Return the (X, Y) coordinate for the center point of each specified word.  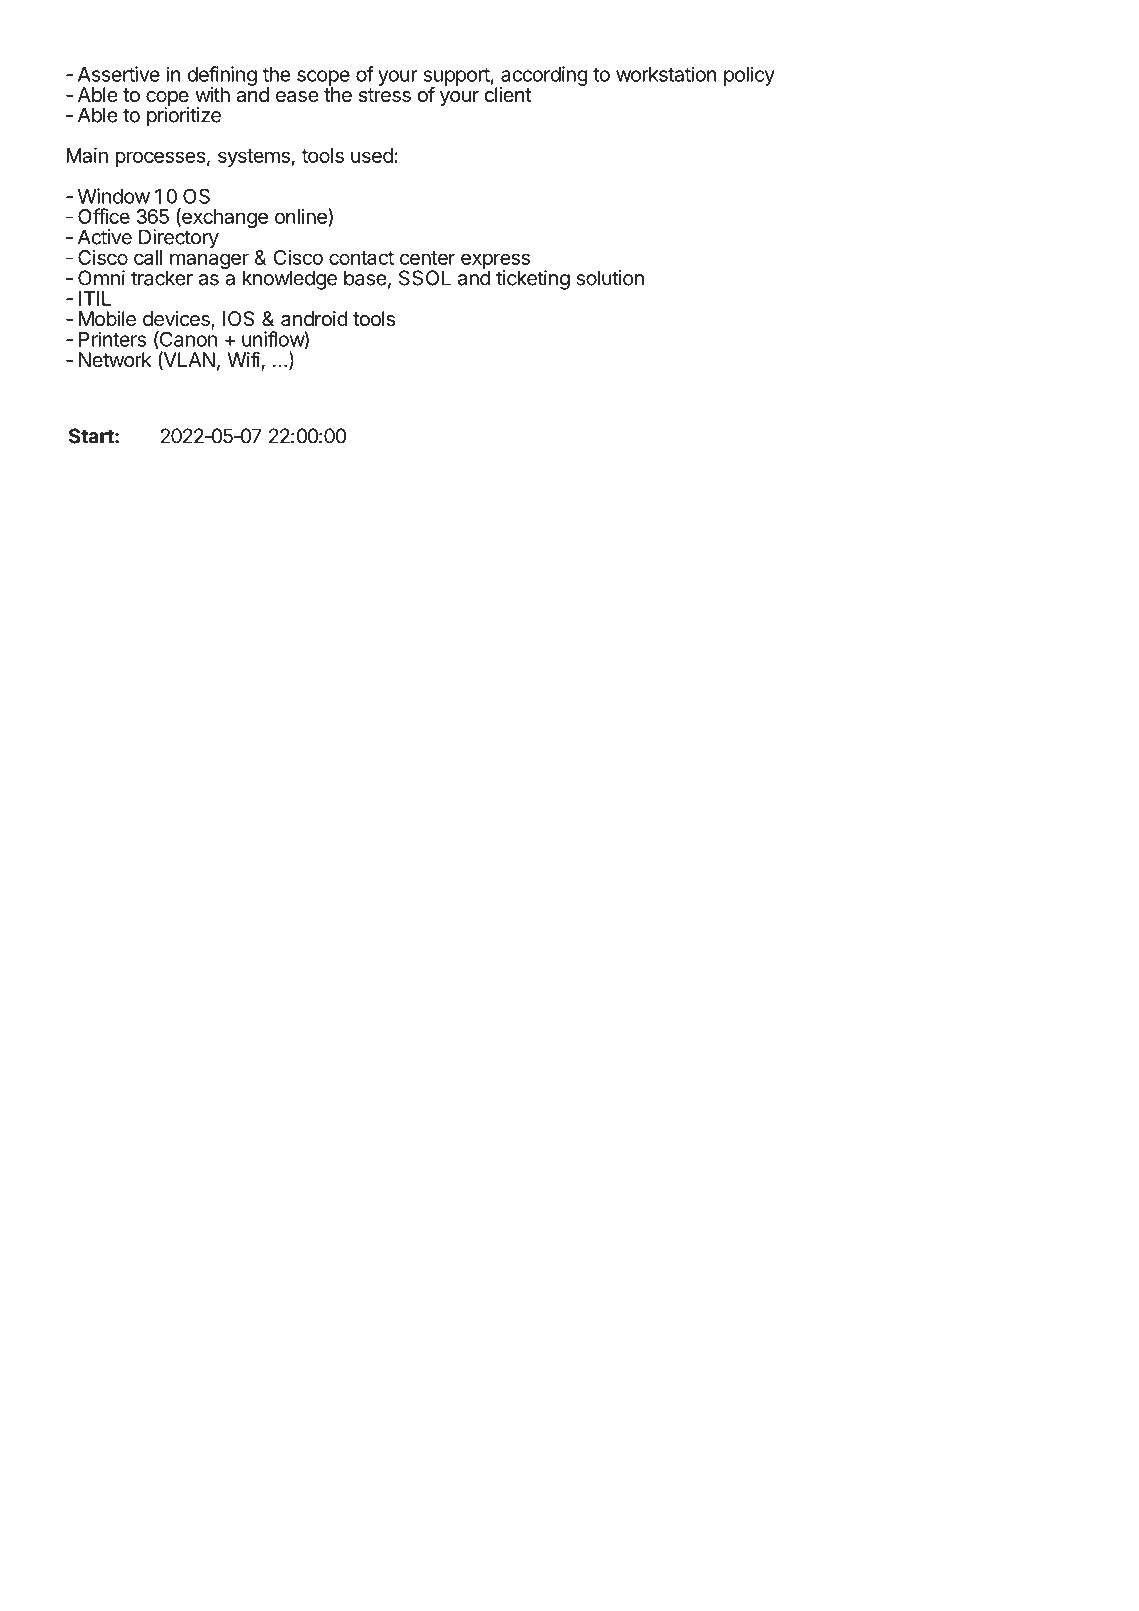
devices (177, 320)
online (302, 217)
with (212, 94)
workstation (666, 74)
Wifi (243, 359)
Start (92, 436)
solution (610, 278)
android (314, 319)
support (457, 78)
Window (114, 196)
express (495, 262)
